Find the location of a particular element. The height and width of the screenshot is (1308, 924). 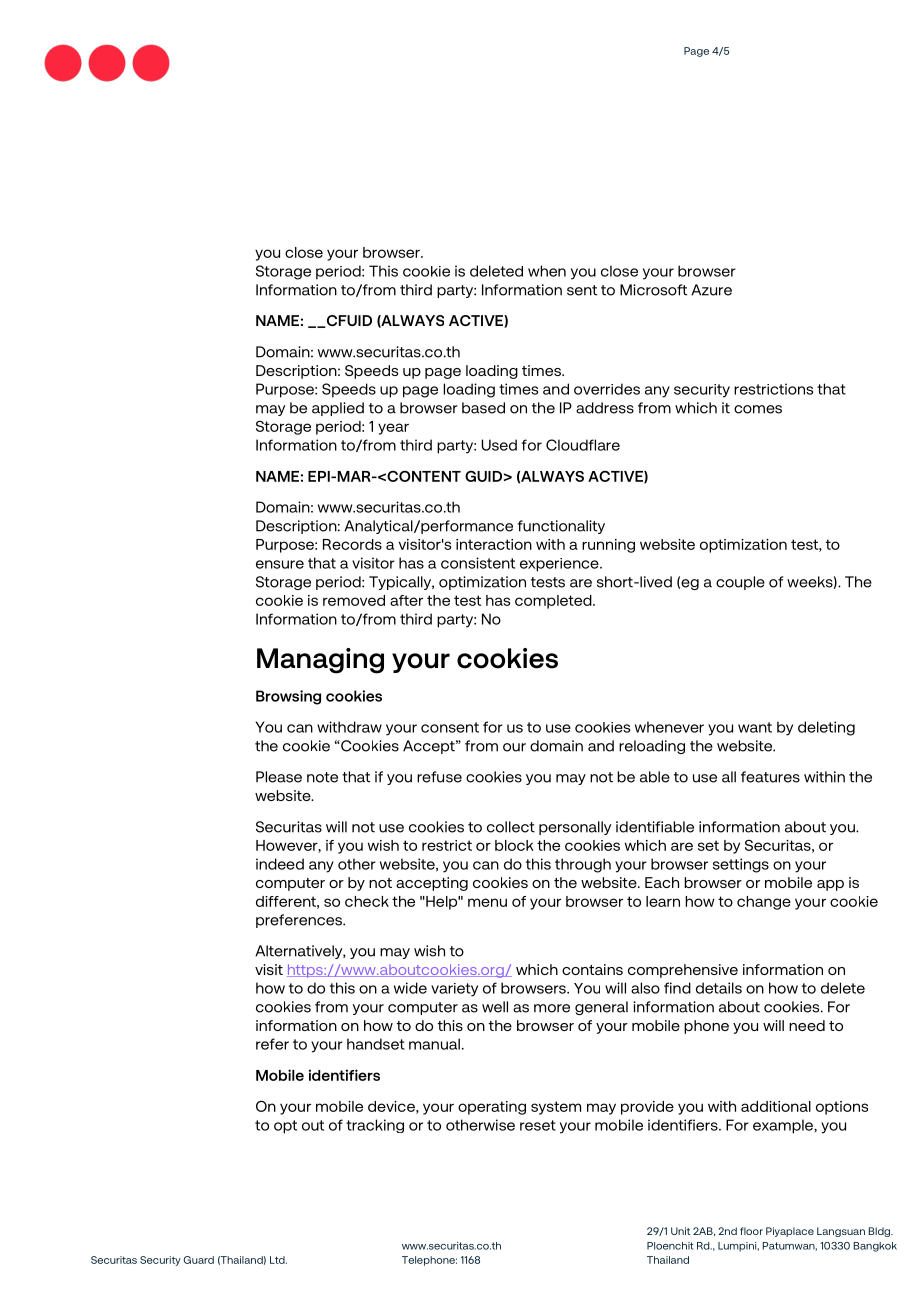

Guard is located at coordinates (199, 1260).
